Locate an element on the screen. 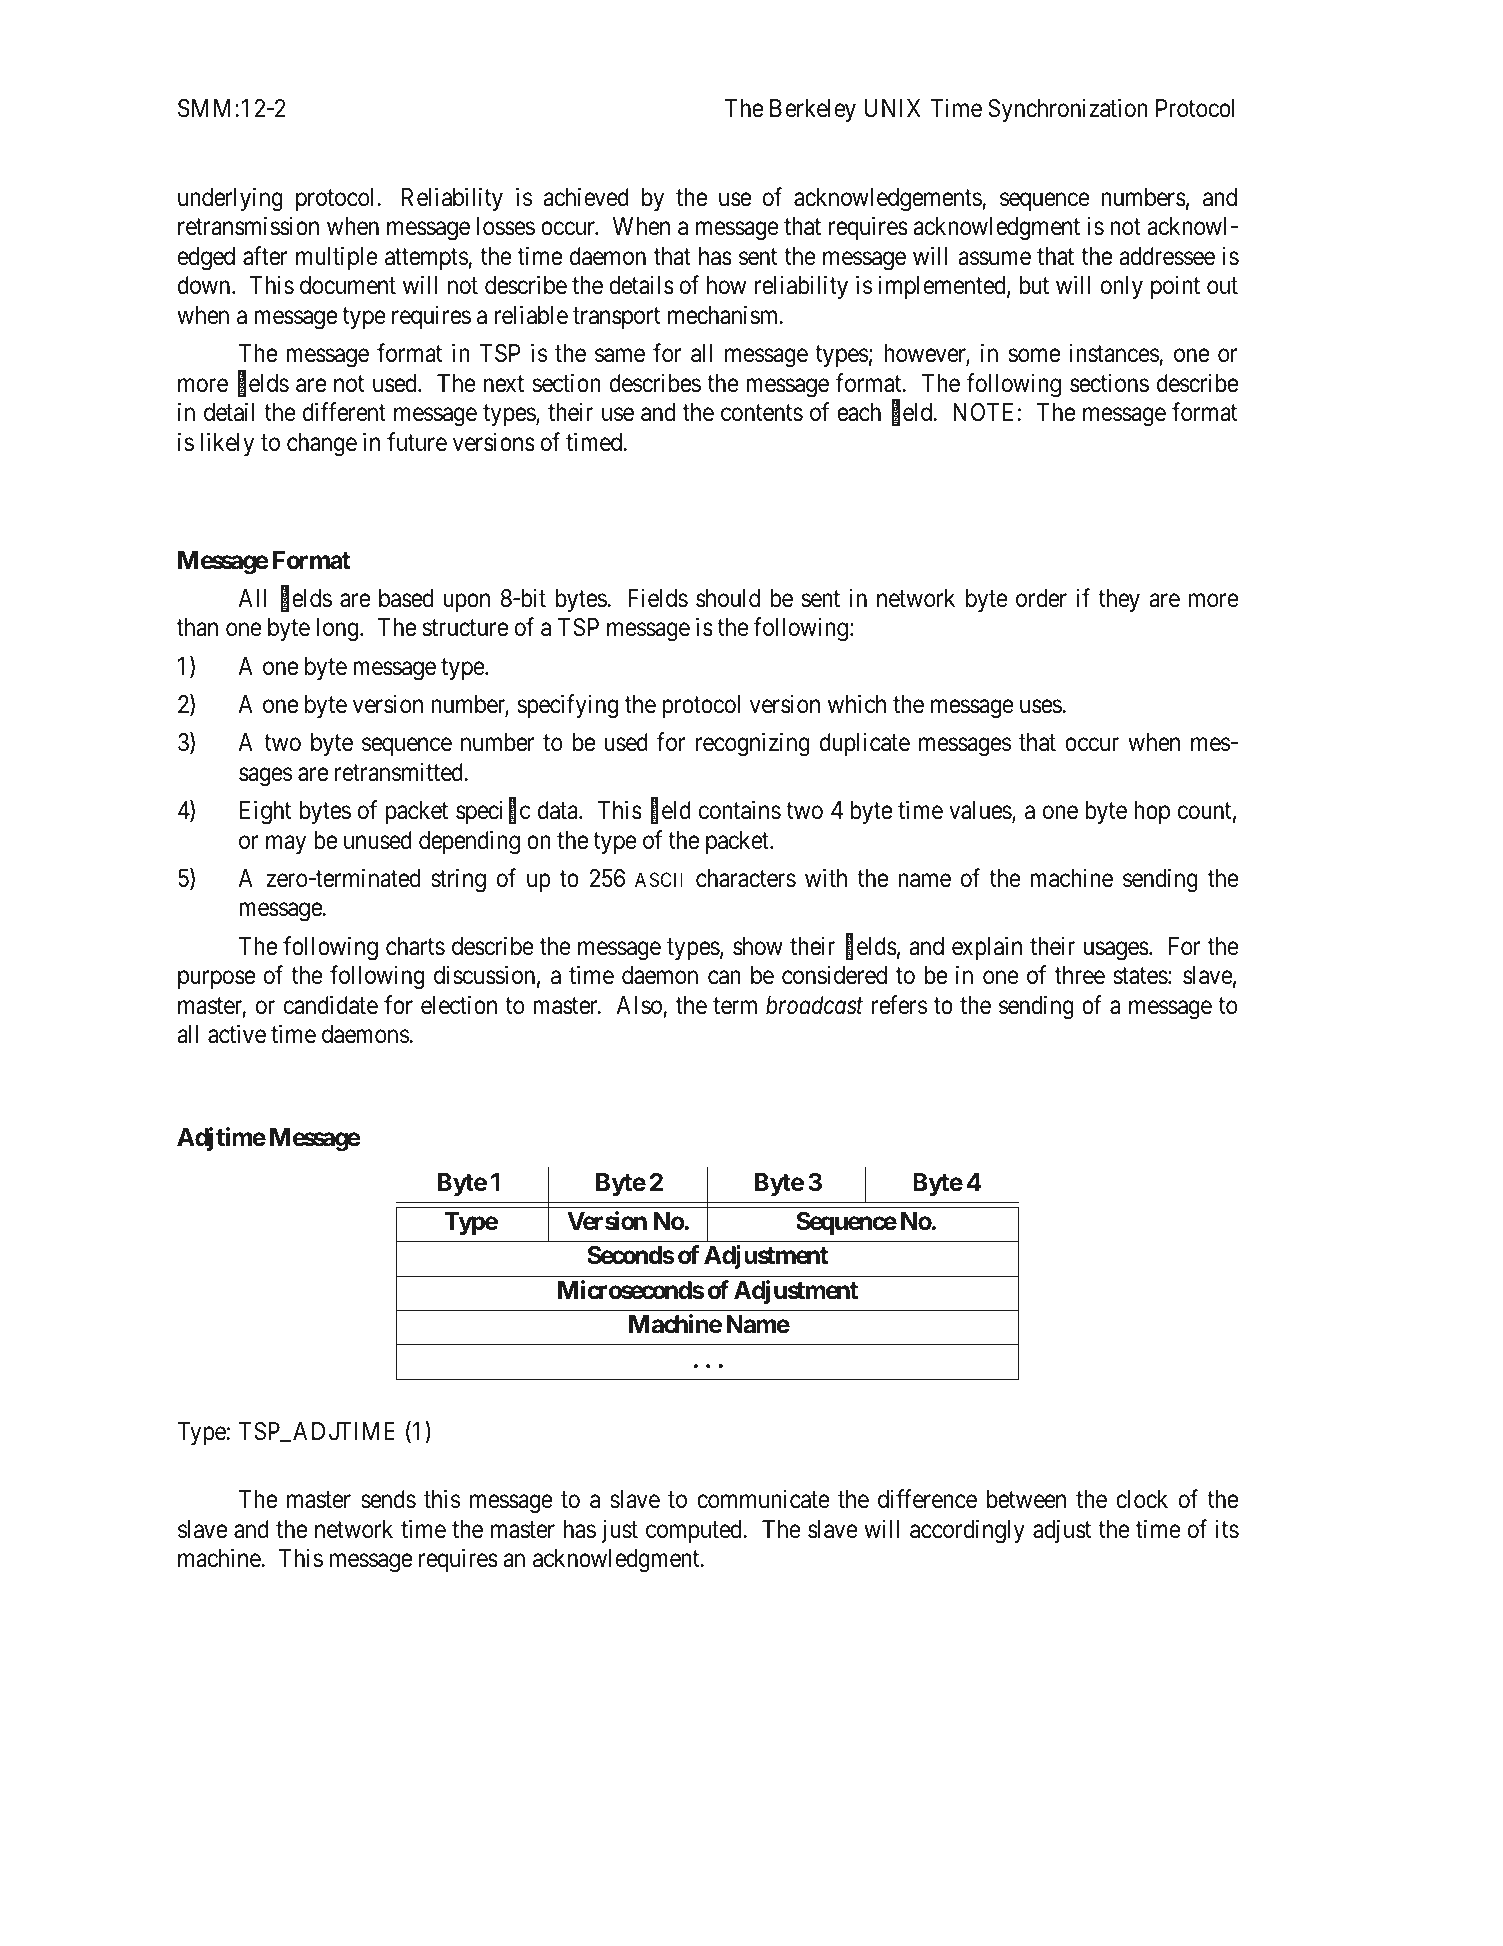 This screenshot has height=1946, width=1503. communicate is located at coordinates (763, 1499).
